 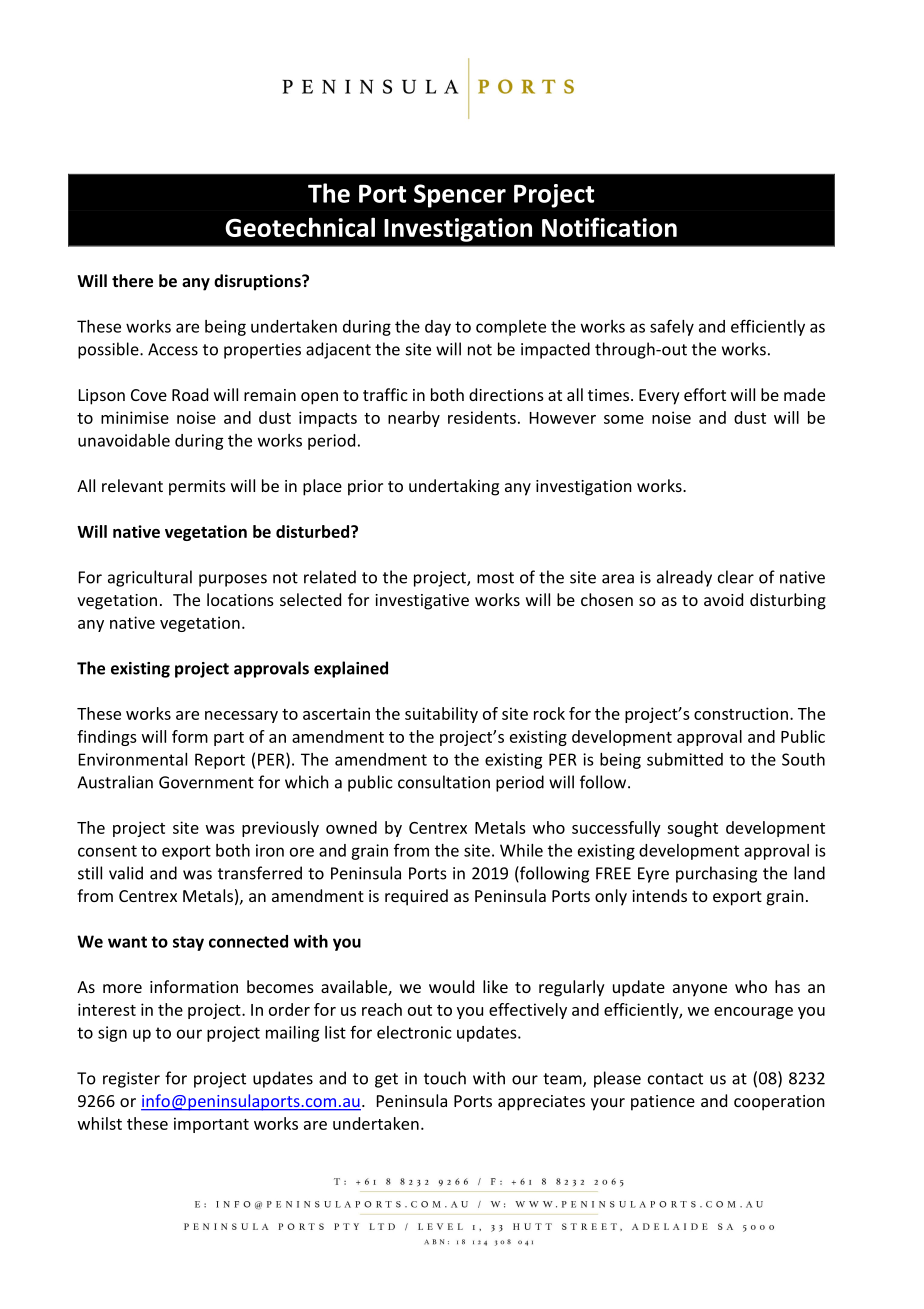 What do you see at coordinates (609, 227) in the image?
I see `Notification` at bounding box center [609, 227].
